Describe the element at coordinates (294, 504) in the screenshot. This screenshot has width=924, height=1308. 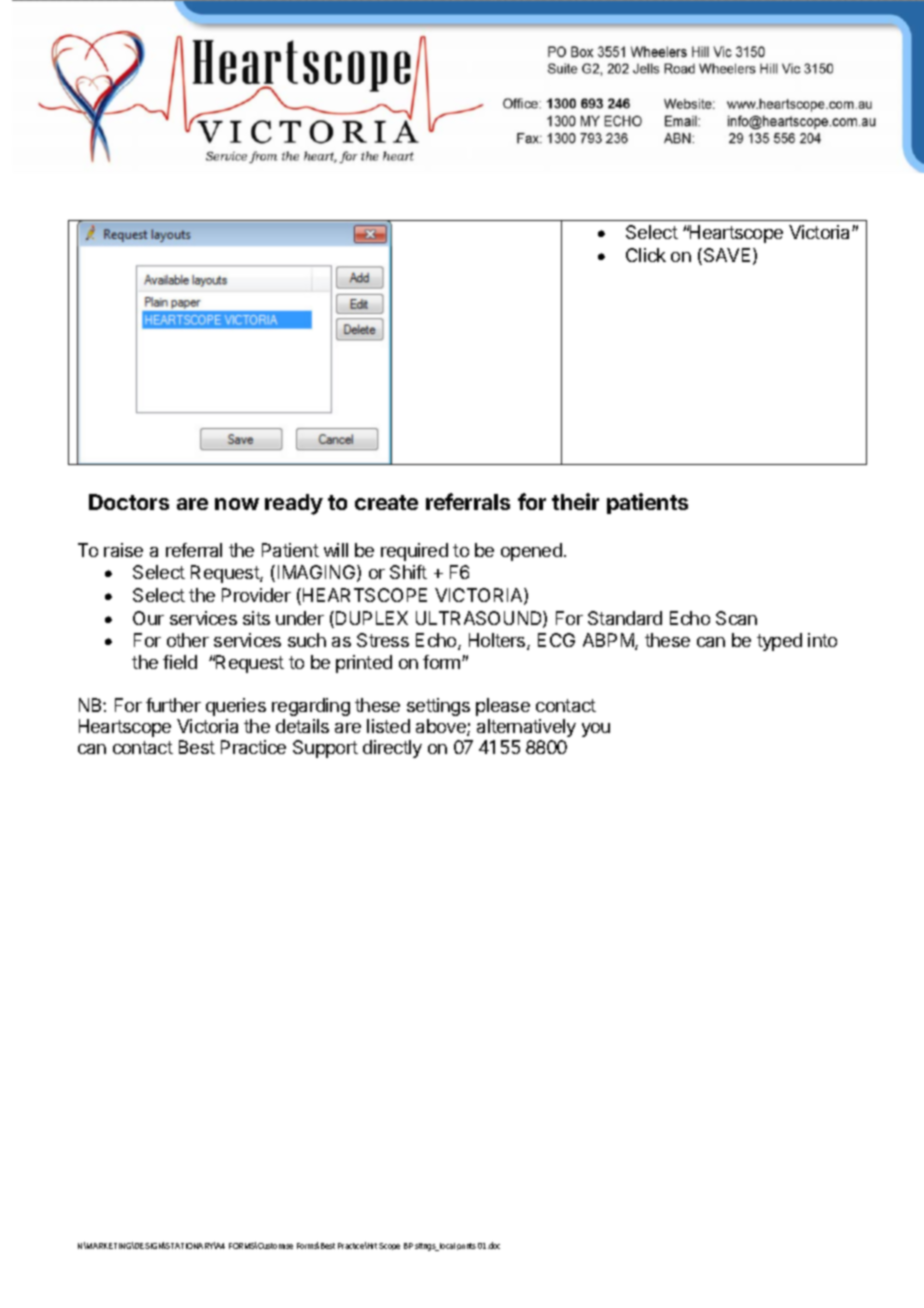
I see `ready` at that location.
